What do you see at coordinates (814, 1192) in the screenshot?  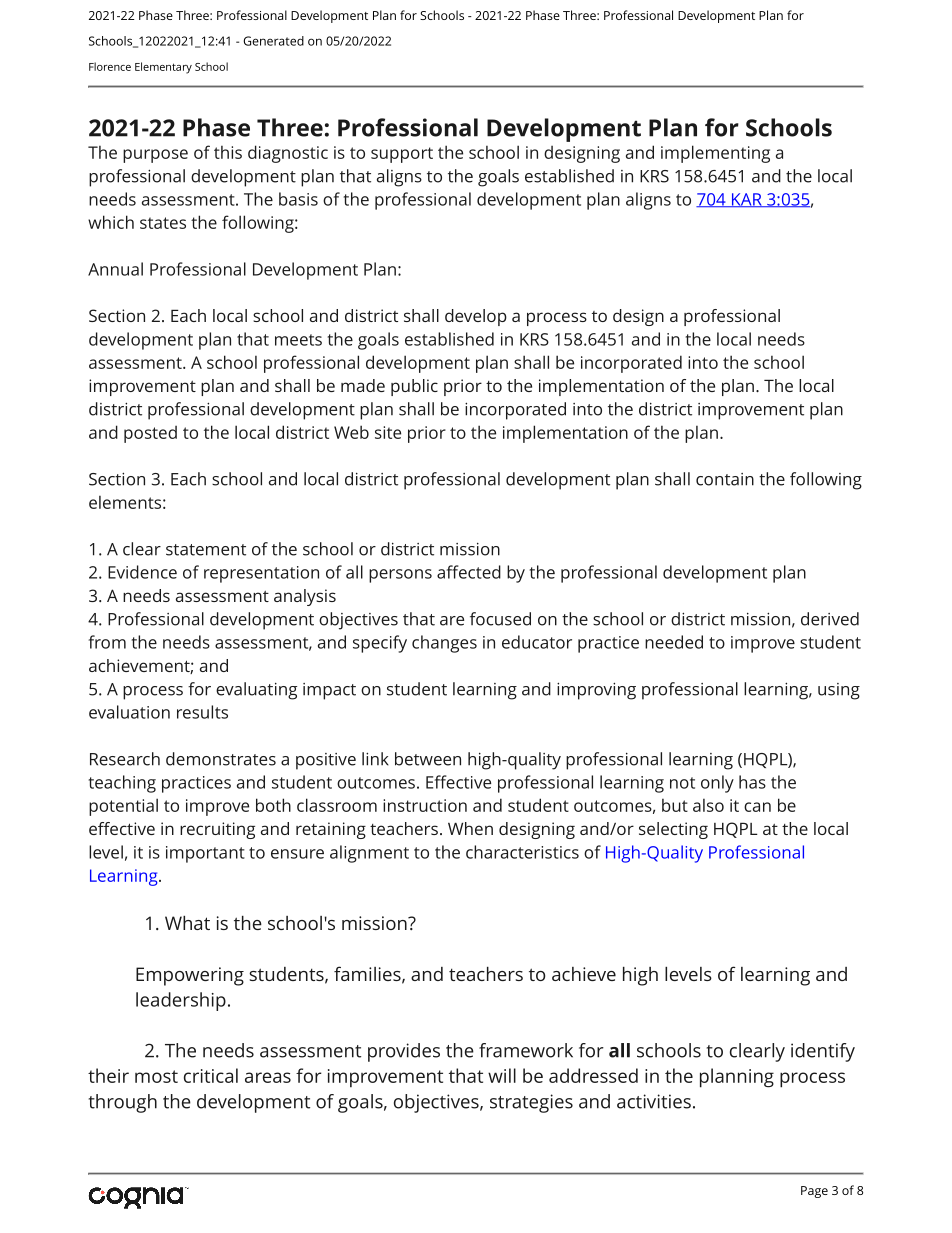 I see `Page` at bounding box center [814, 1192].
